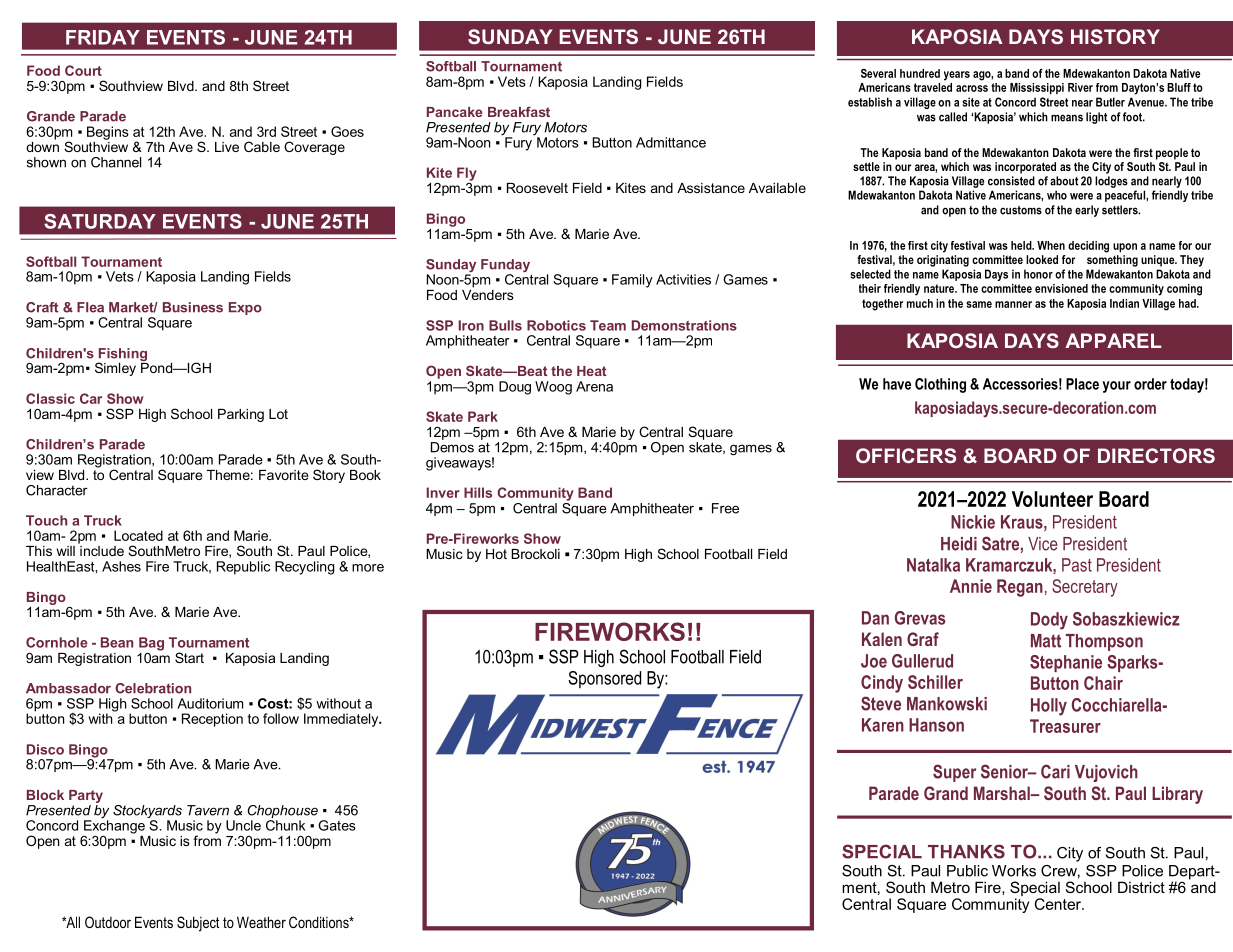 The width and height of the document is (1233, 952). I want to click on Volunteer, so click(1052, 499).
